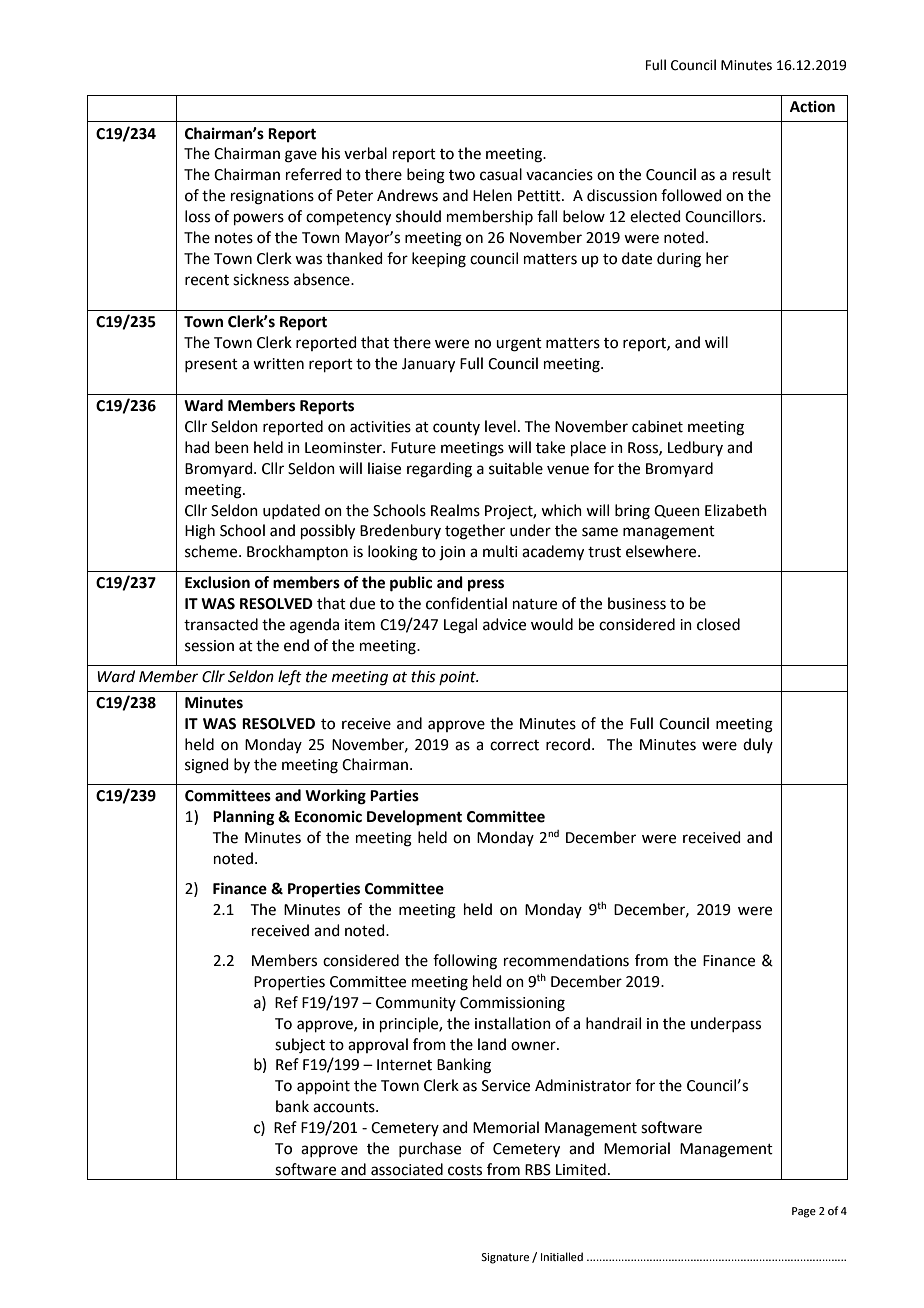 The width and height of the screenshot is (924, 1308). What do you see at coordinates (566, 960) in the screenshot?
I see `recommendations` at bounding box center [566, 960].
